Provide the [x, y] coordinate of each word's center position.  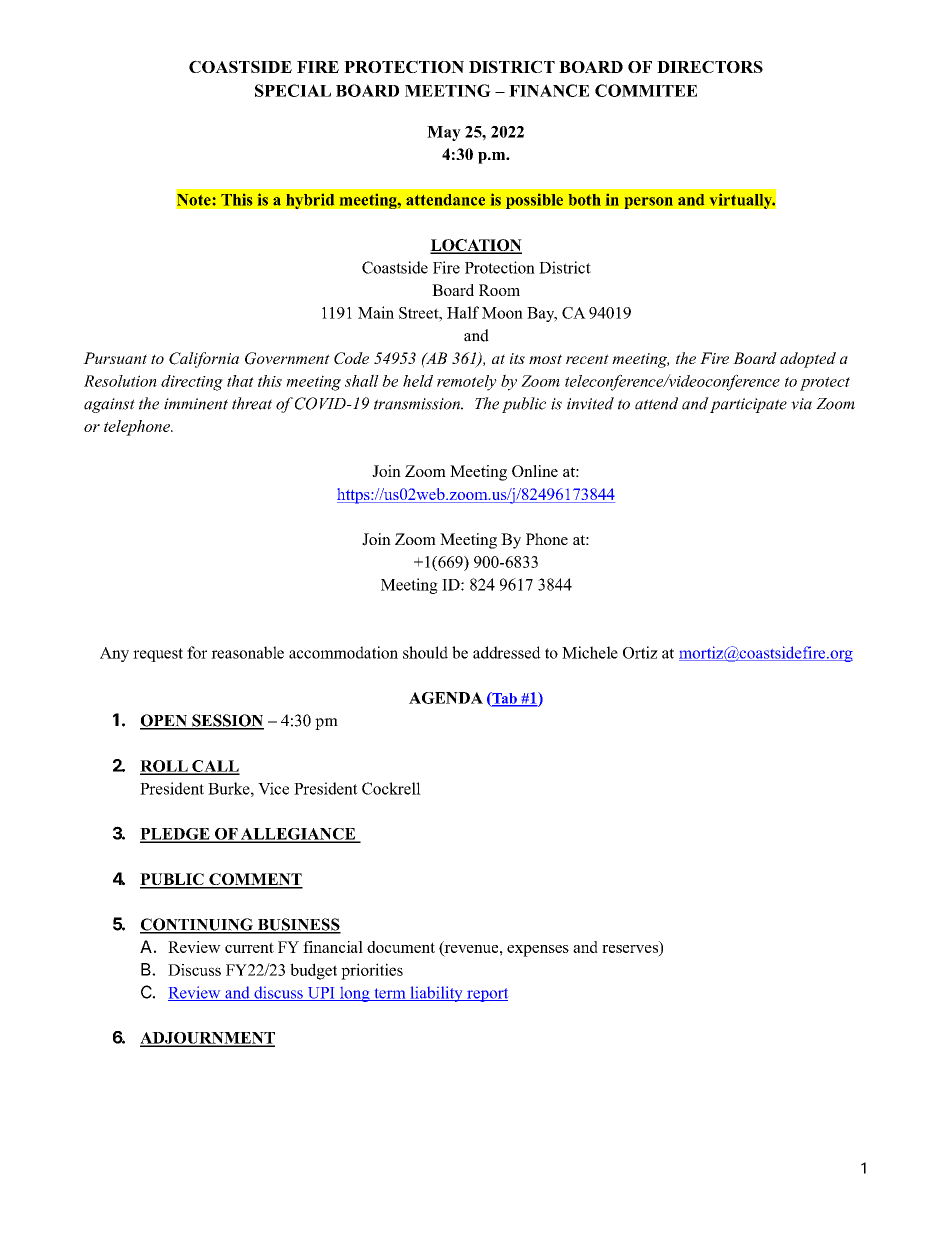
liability [436, 994]
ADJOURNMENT [207, 1039]
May [444, 133]
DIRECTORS [710, 66]
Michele [590, 652]
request [158, 655]
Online [535, 471]
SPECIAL [293, 90]
